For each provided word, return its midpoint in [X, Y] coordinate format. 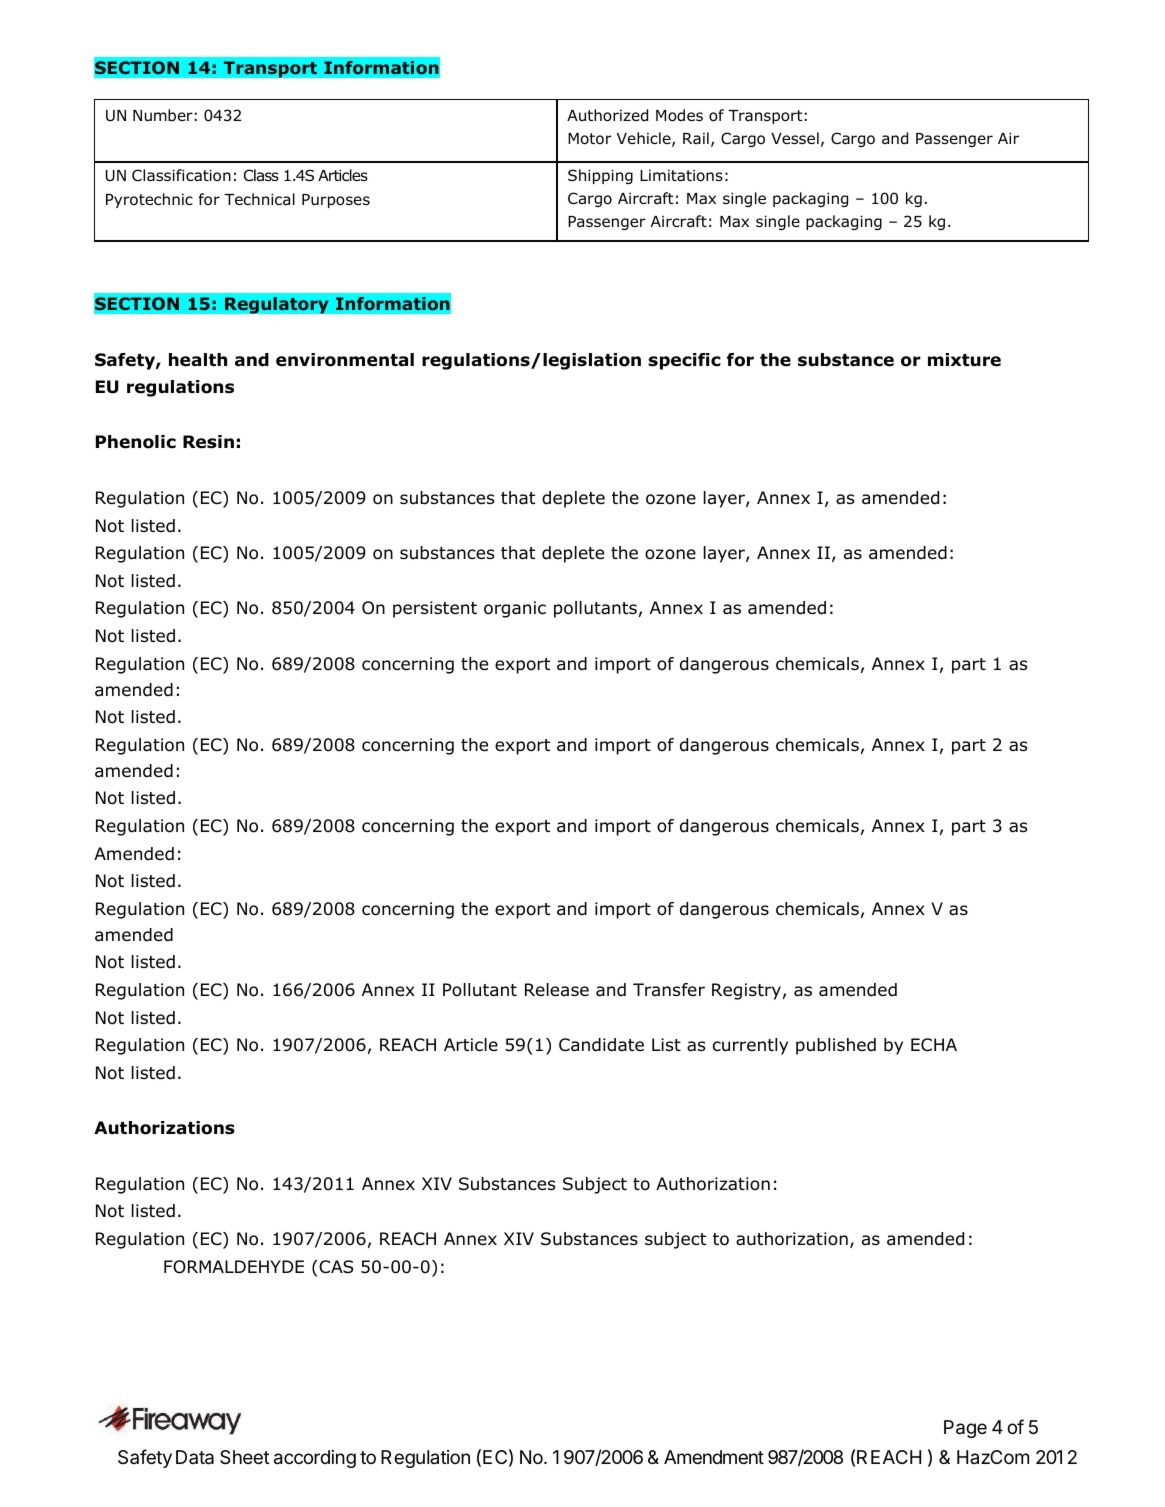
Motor [590, 139]
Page [965, 1429]
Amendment [714, 1457]
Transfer [669, 990]
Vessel [795, 138]
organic [515, 609]
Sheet [245, 1457]
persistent [435, 609]
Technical [259, 199]
